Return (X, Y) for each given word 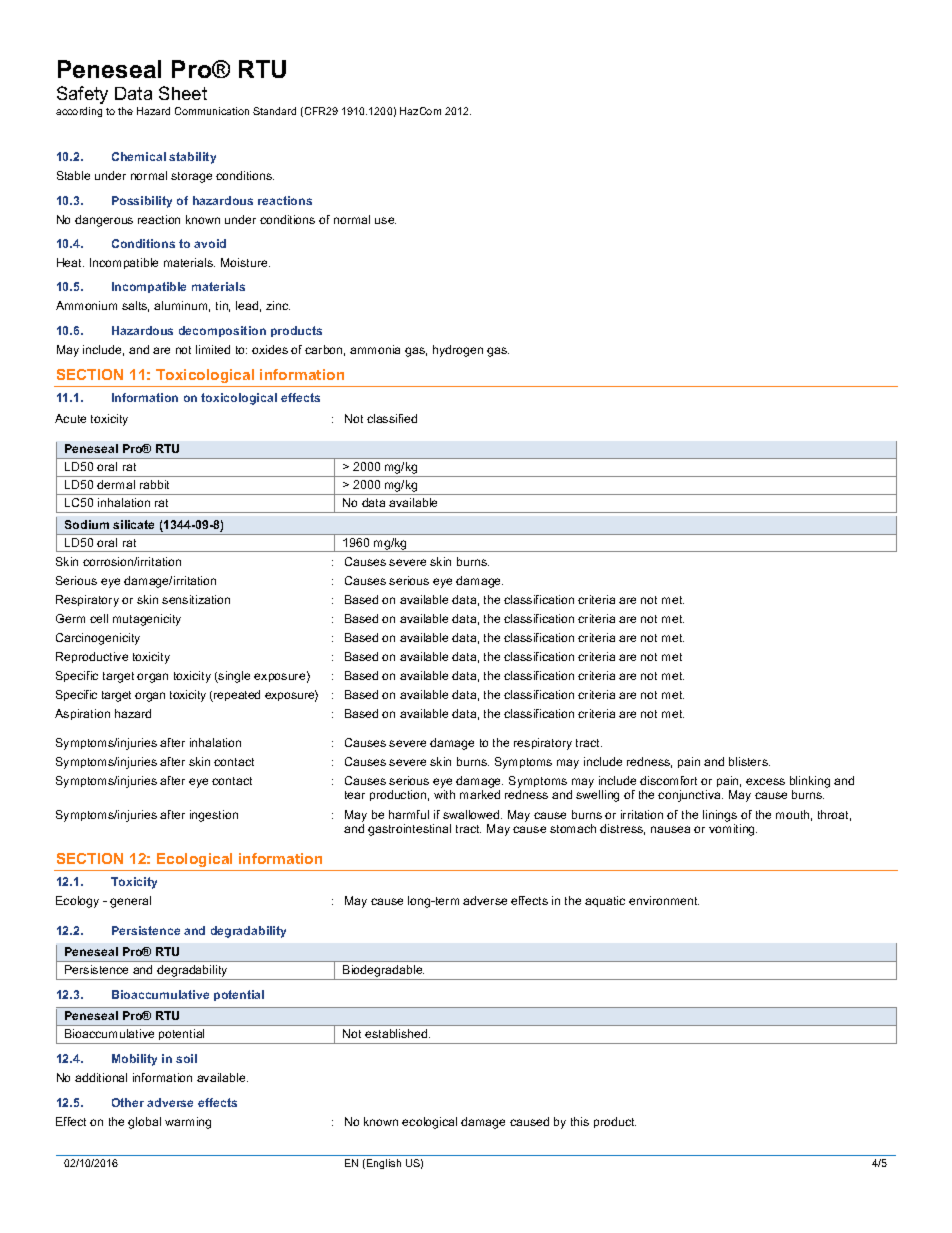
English (384, 1164)
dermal (116, 484)
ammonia (375, 349)
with (444, 794)
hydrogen (458, 351)
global (144, 1123)
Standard (274, 111)
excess (765, 781)
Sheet (183, 93)
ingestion (214, 816)
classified (392, 418)
